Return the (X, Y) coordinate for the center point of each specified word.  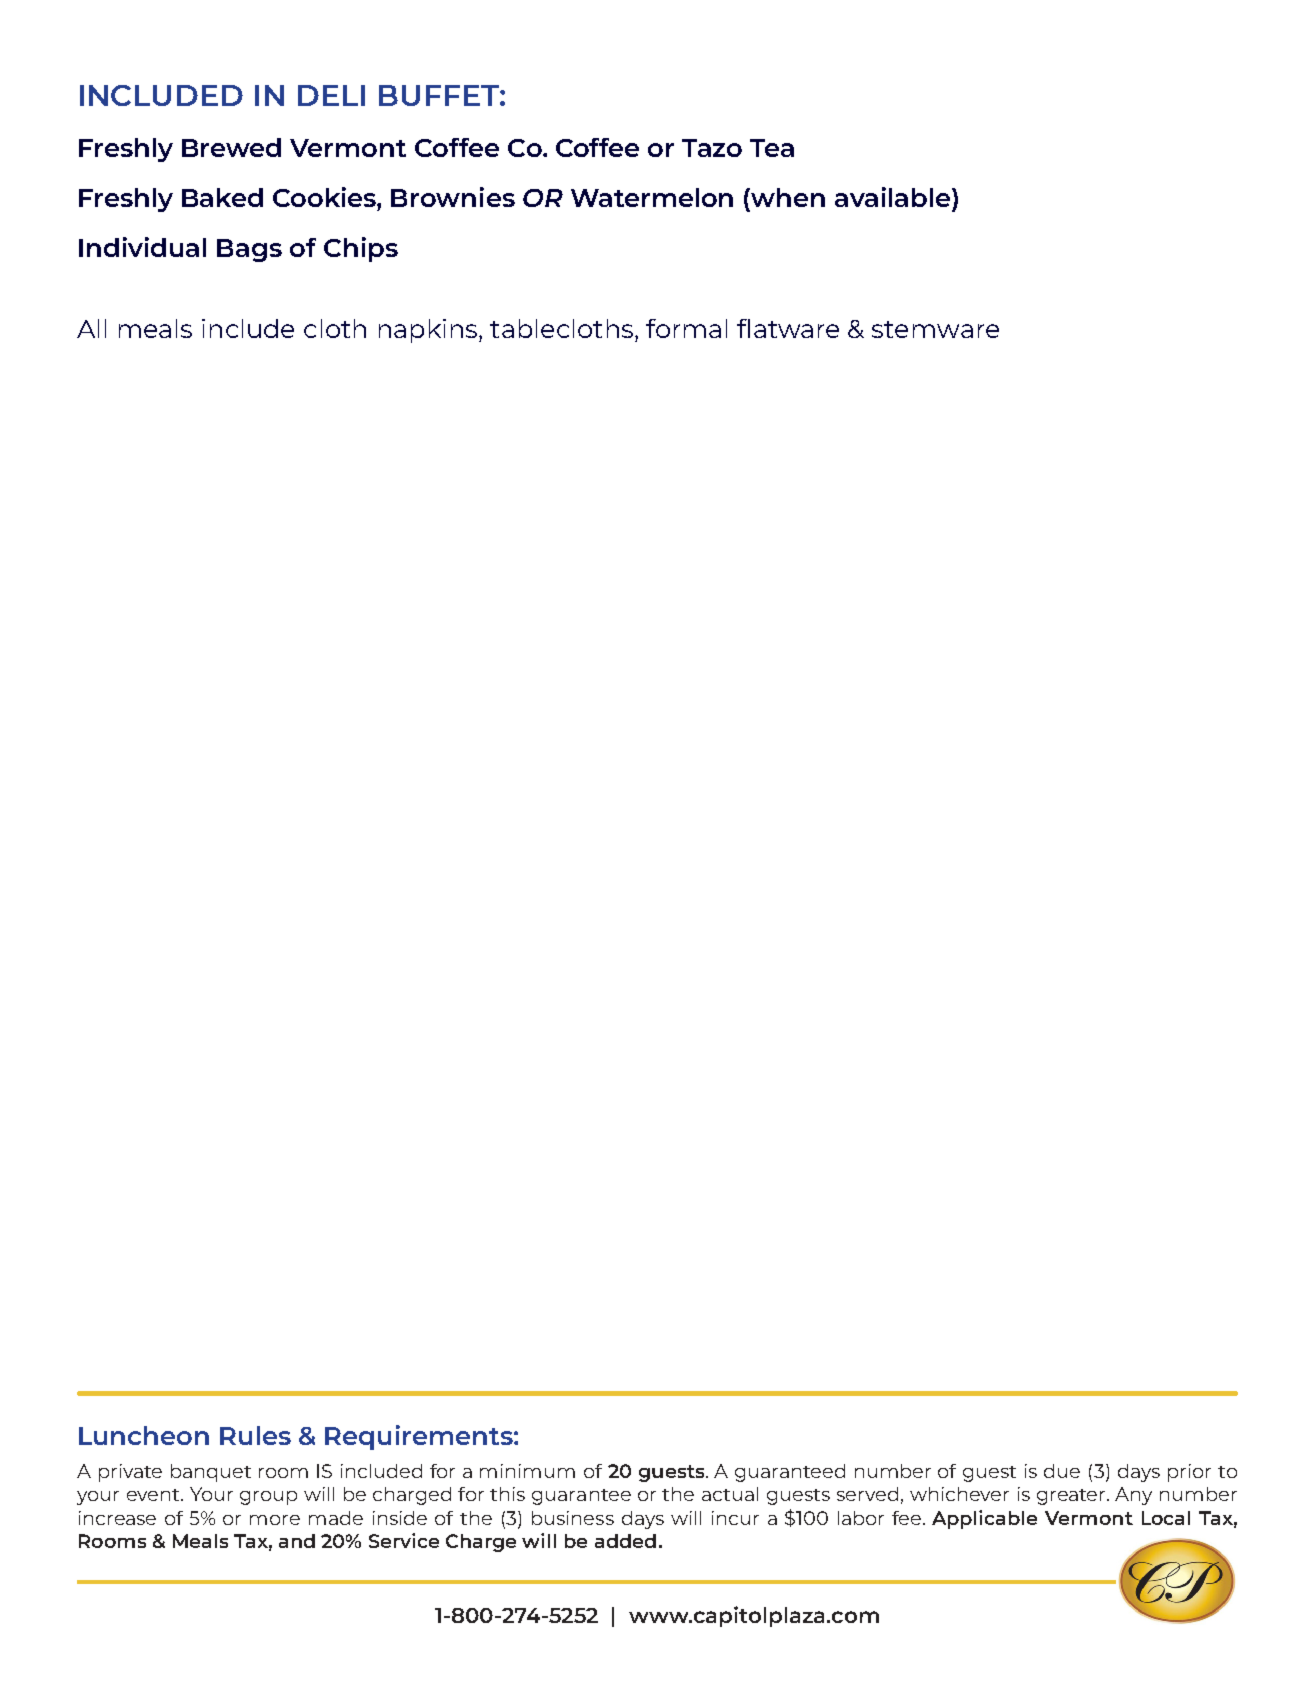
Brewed (231, 147)
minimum (527, 1471)
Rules (255, 1435)
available (894, 197)
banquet (211, 1473)
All (91, 328)
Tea (772, 148)
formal (686, 328)
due (1062, 1471)
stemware (935, 329)
